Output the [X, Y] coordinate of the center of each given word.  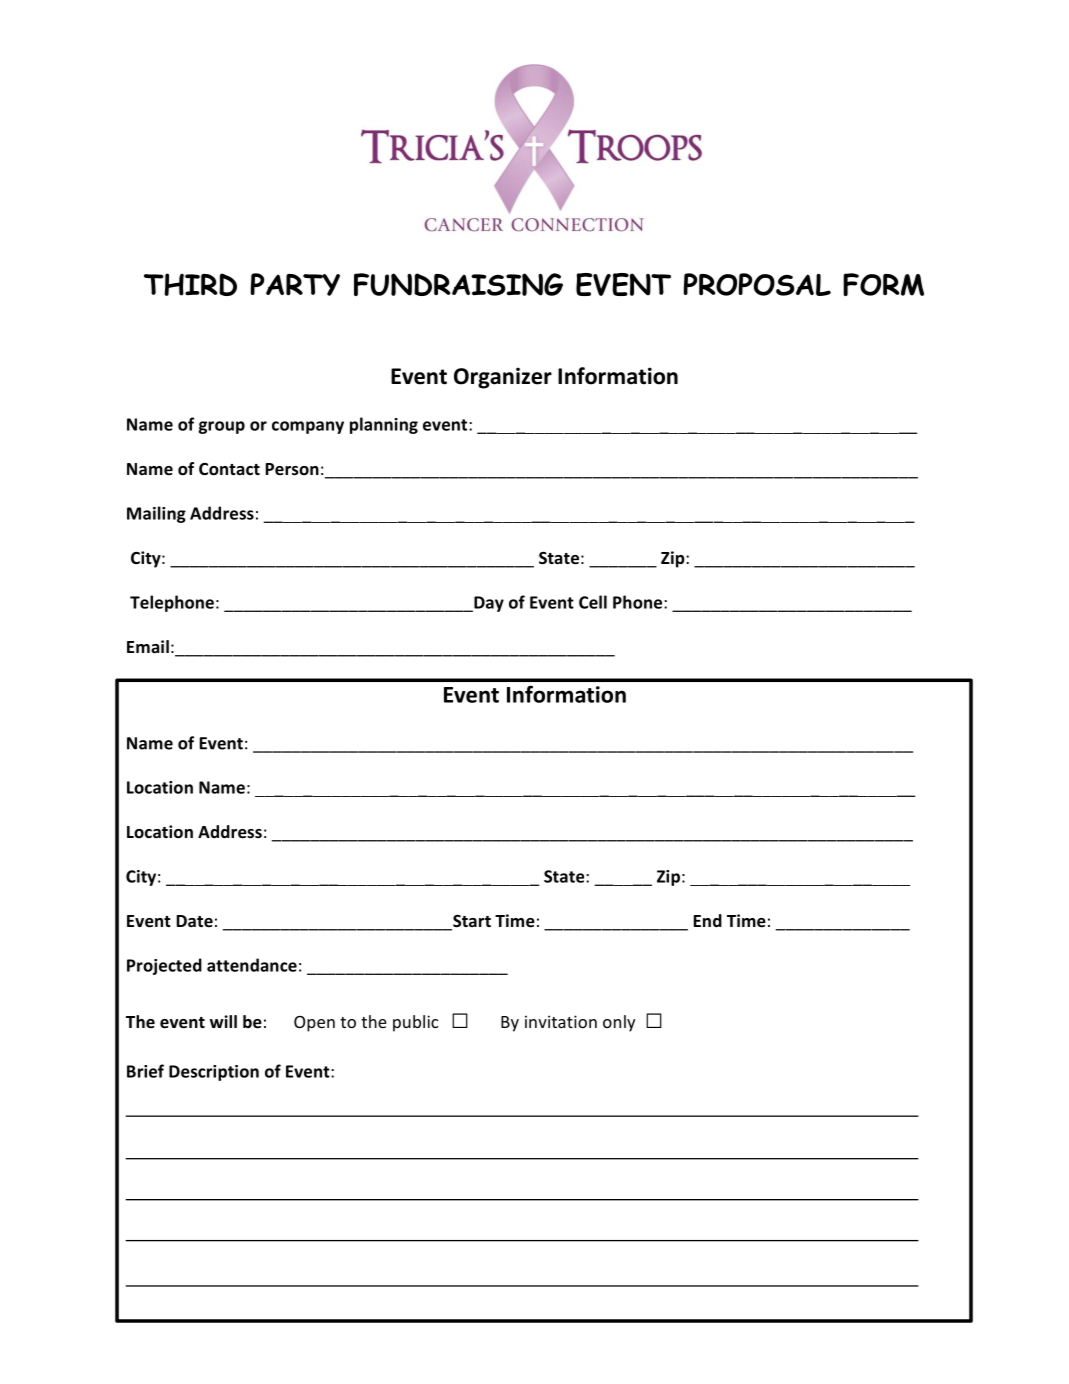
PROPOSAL [757, 284]
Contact [229, 469]
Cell [593, 602]
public [415, 1023]
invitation [561, 1021]
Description [214, 1073]
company [308, 427]
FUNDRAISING [458, 284]
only [619, 1023]
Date [195, 921]
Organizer [503, 378]
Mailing [156, 514]
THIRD [190, 284]
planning [384, 425]
